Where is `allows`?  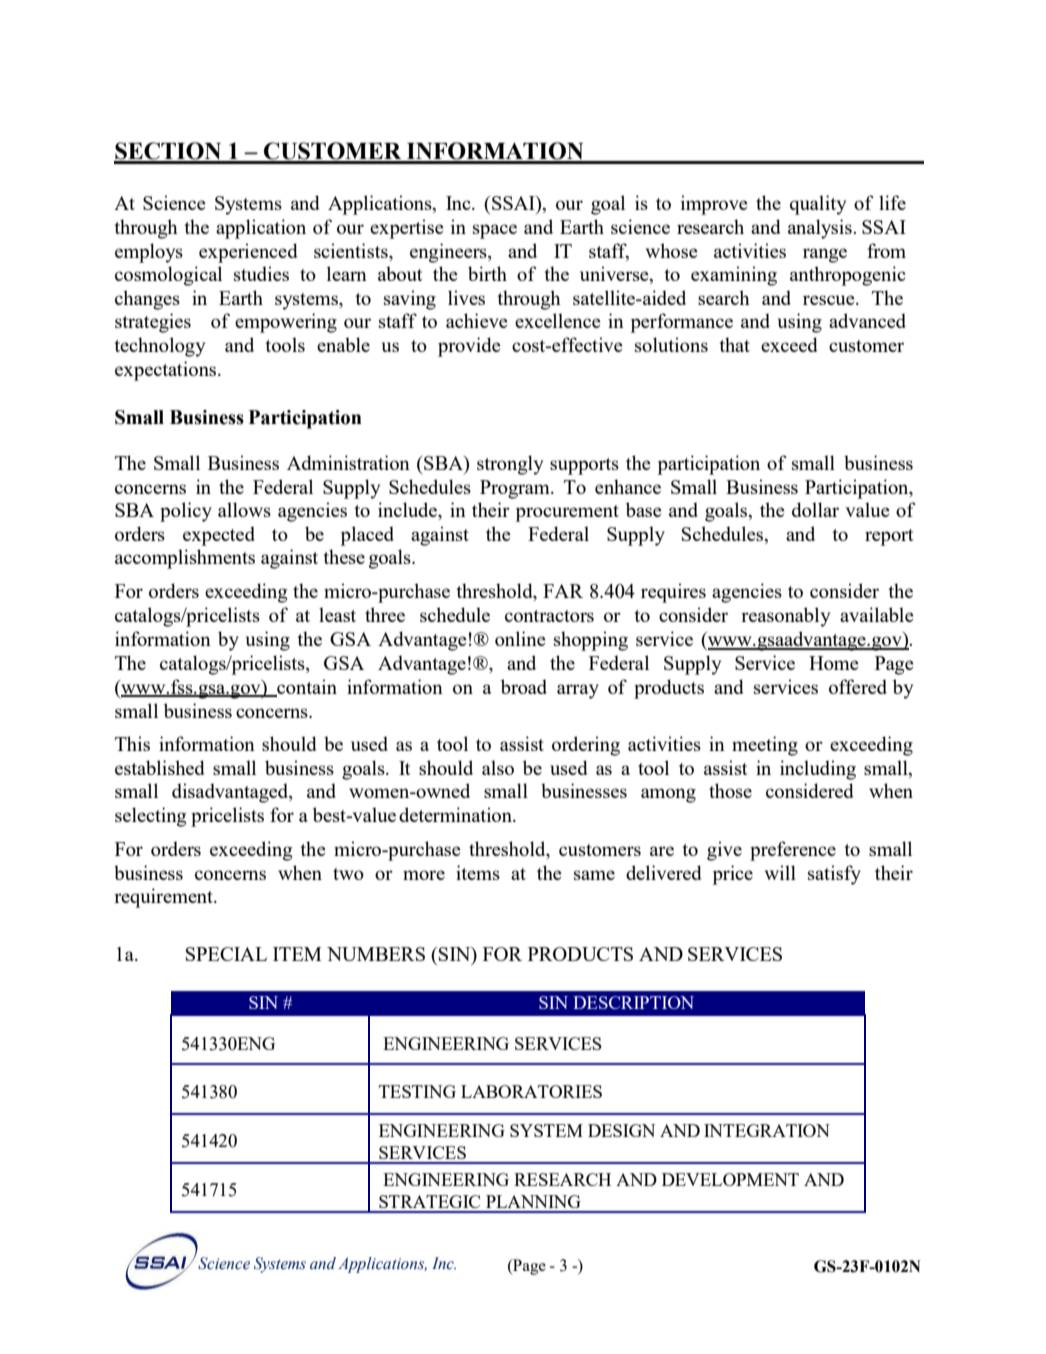
allows is located at coordinates (244, 509).
